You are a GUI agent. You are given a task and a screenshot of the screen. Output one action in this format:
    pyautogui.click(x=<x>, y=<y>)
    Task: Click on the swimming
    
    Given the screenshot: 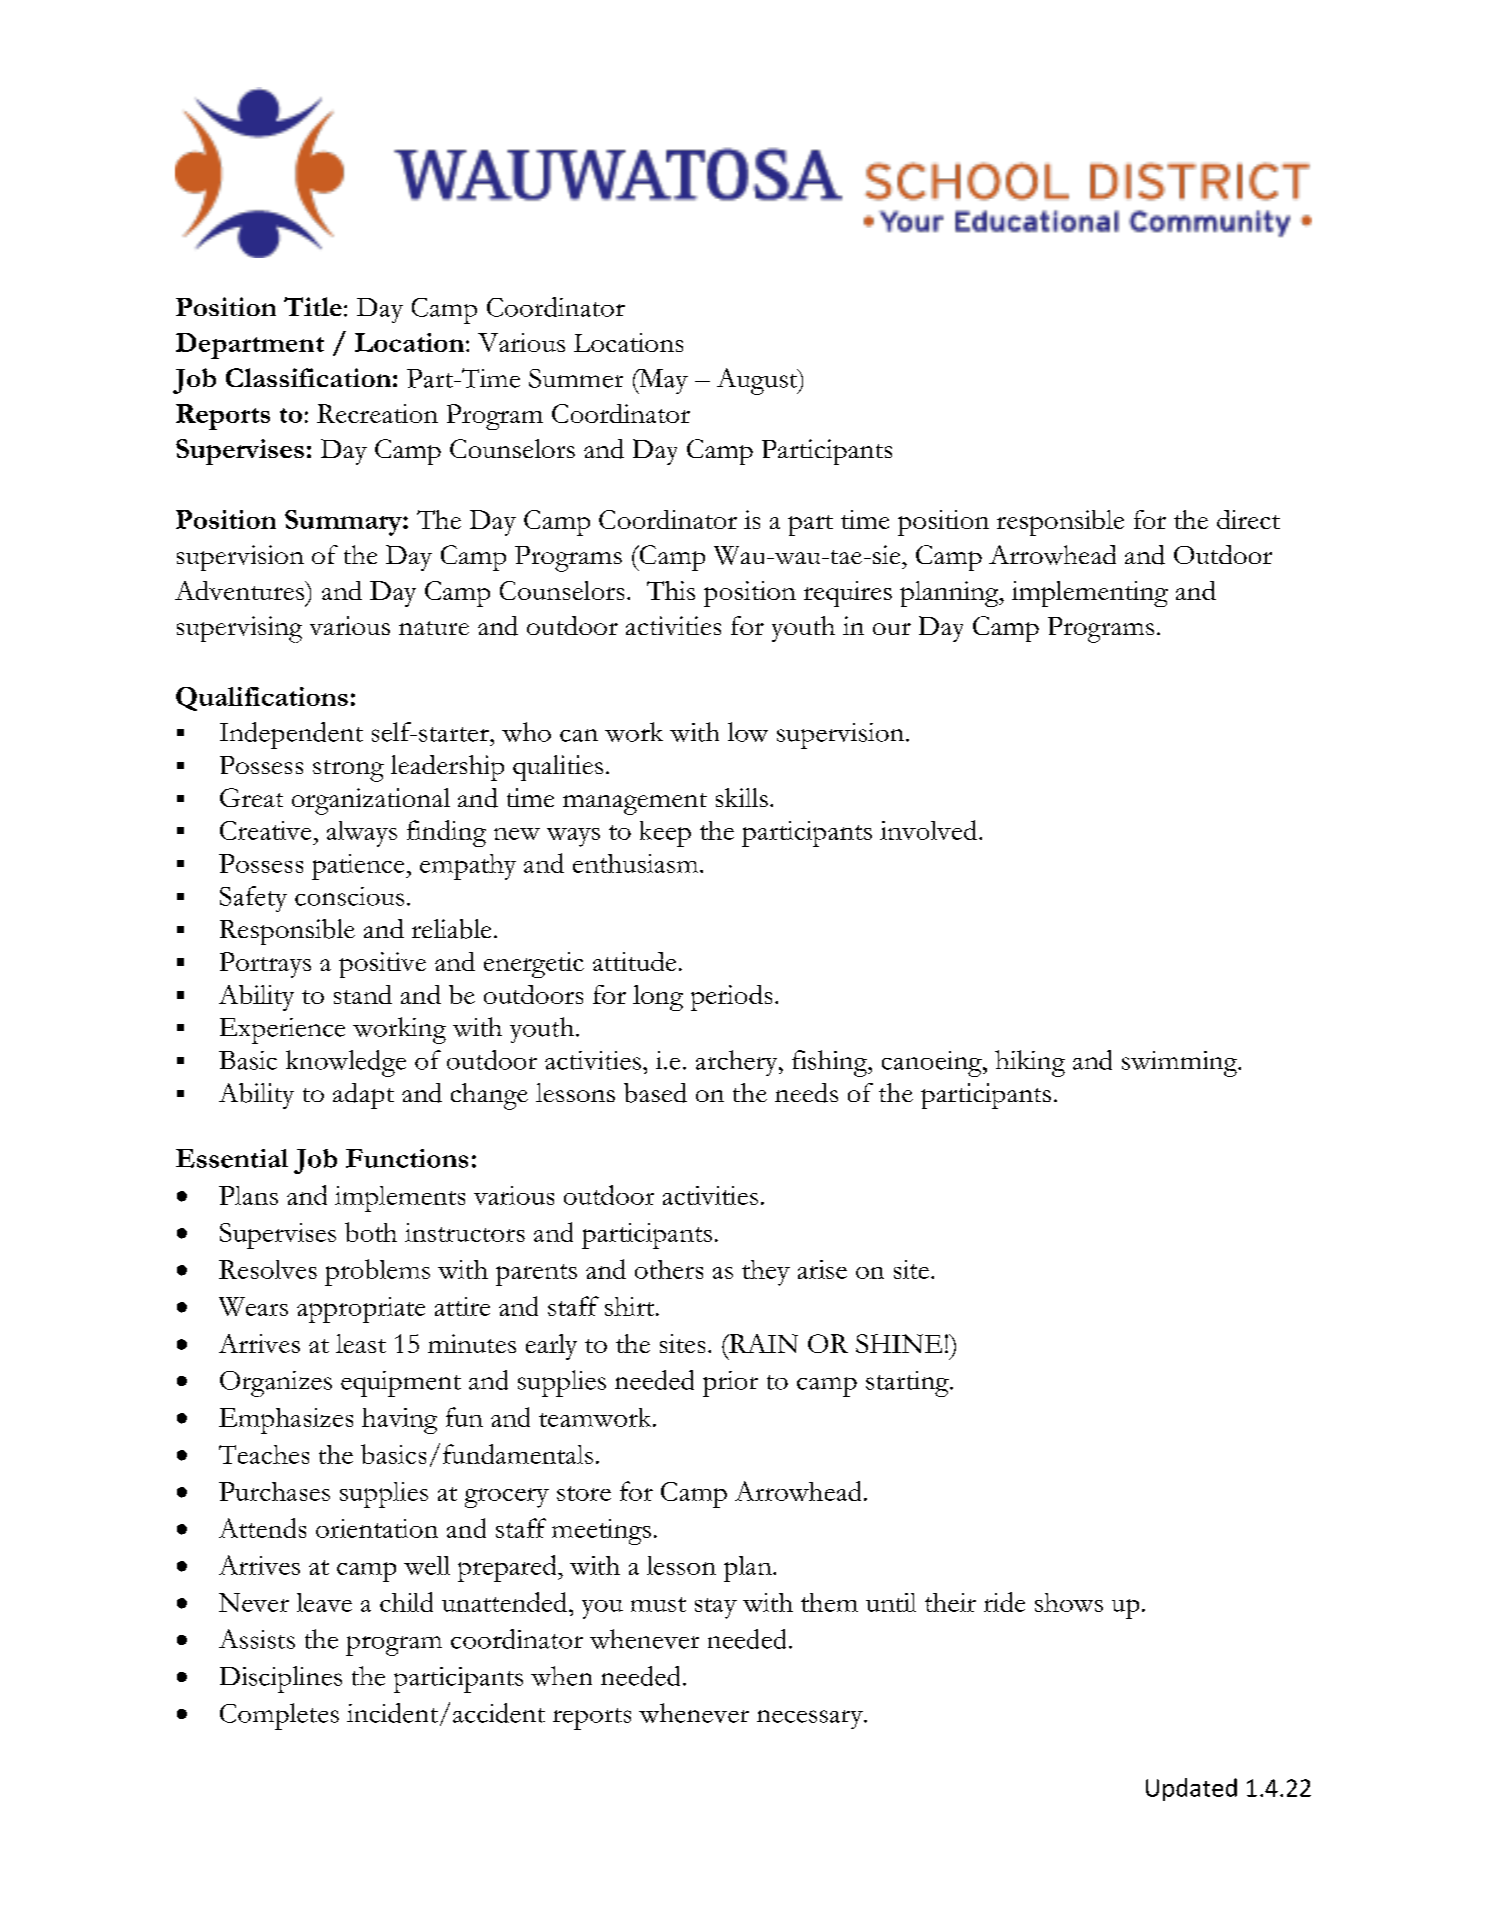 What is the action you would take?
    pyautogui.click(x=1181, y=1064)
